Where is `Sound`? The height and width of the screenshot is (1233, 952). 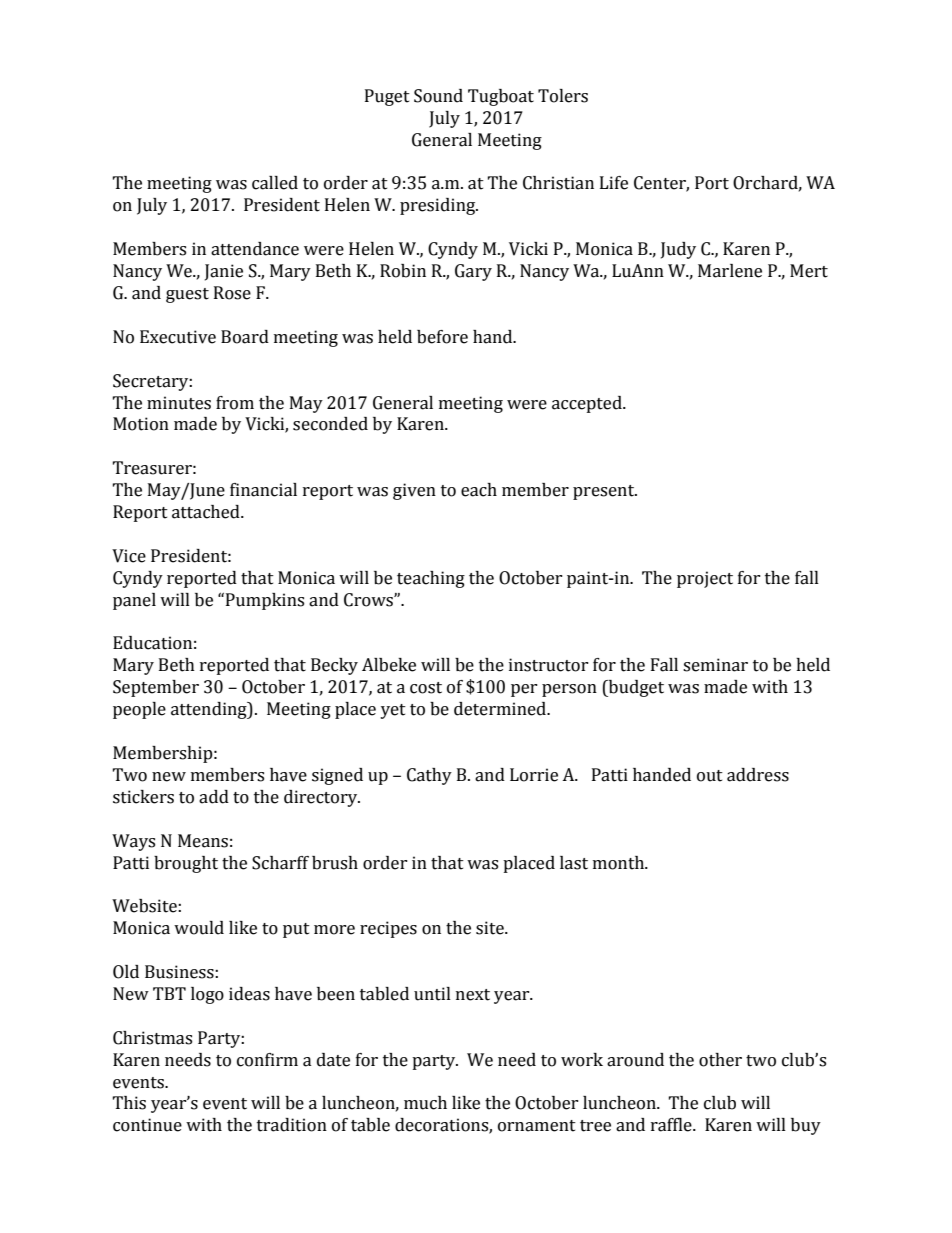 Sound is located at coordinates (438, 96).
